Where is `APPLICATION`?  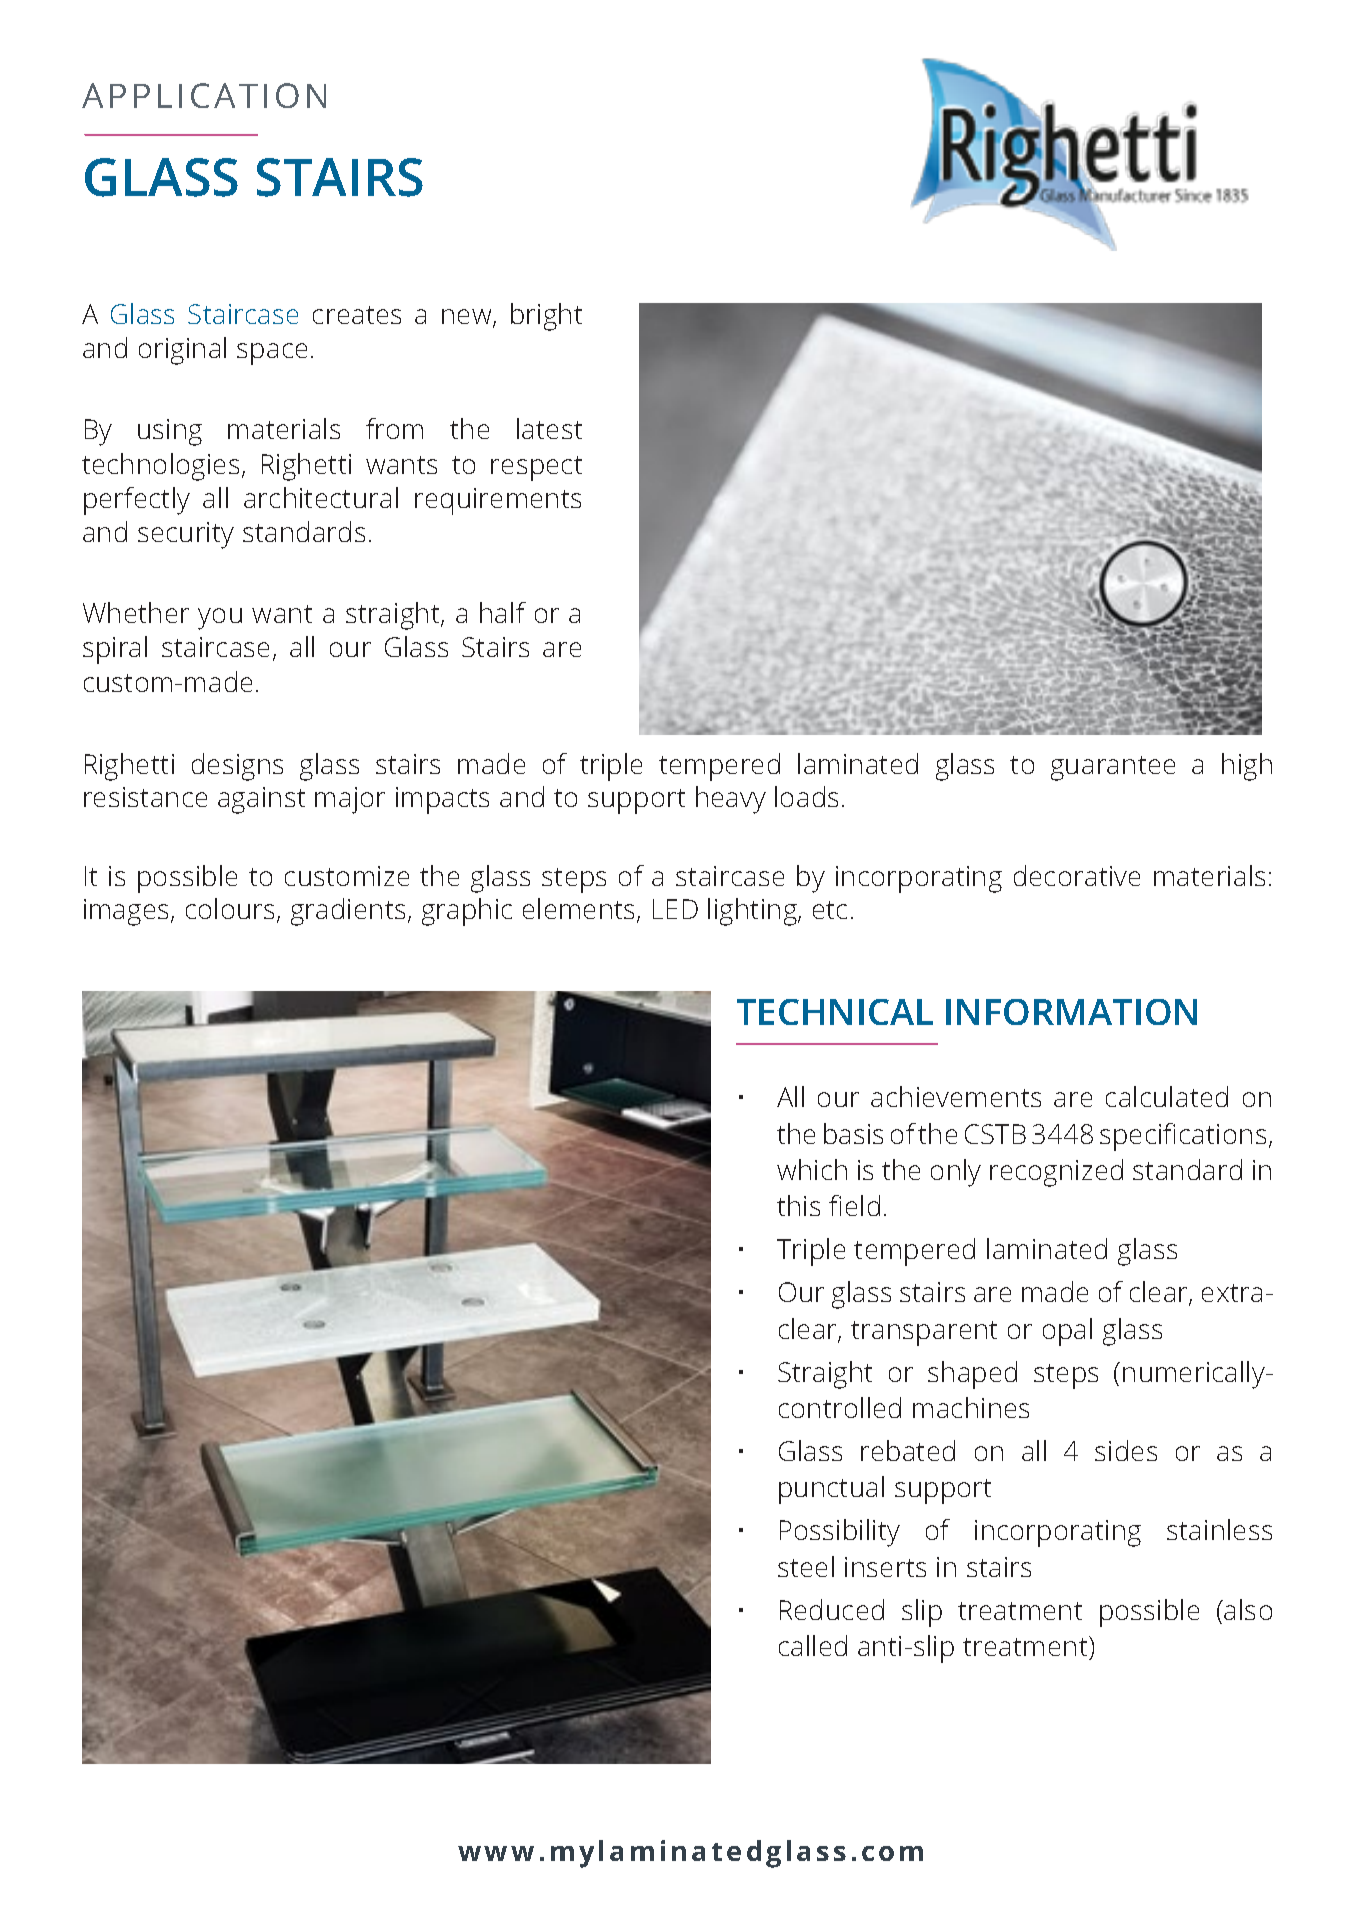
APPLICATION is located at coordinates (204, 95).
